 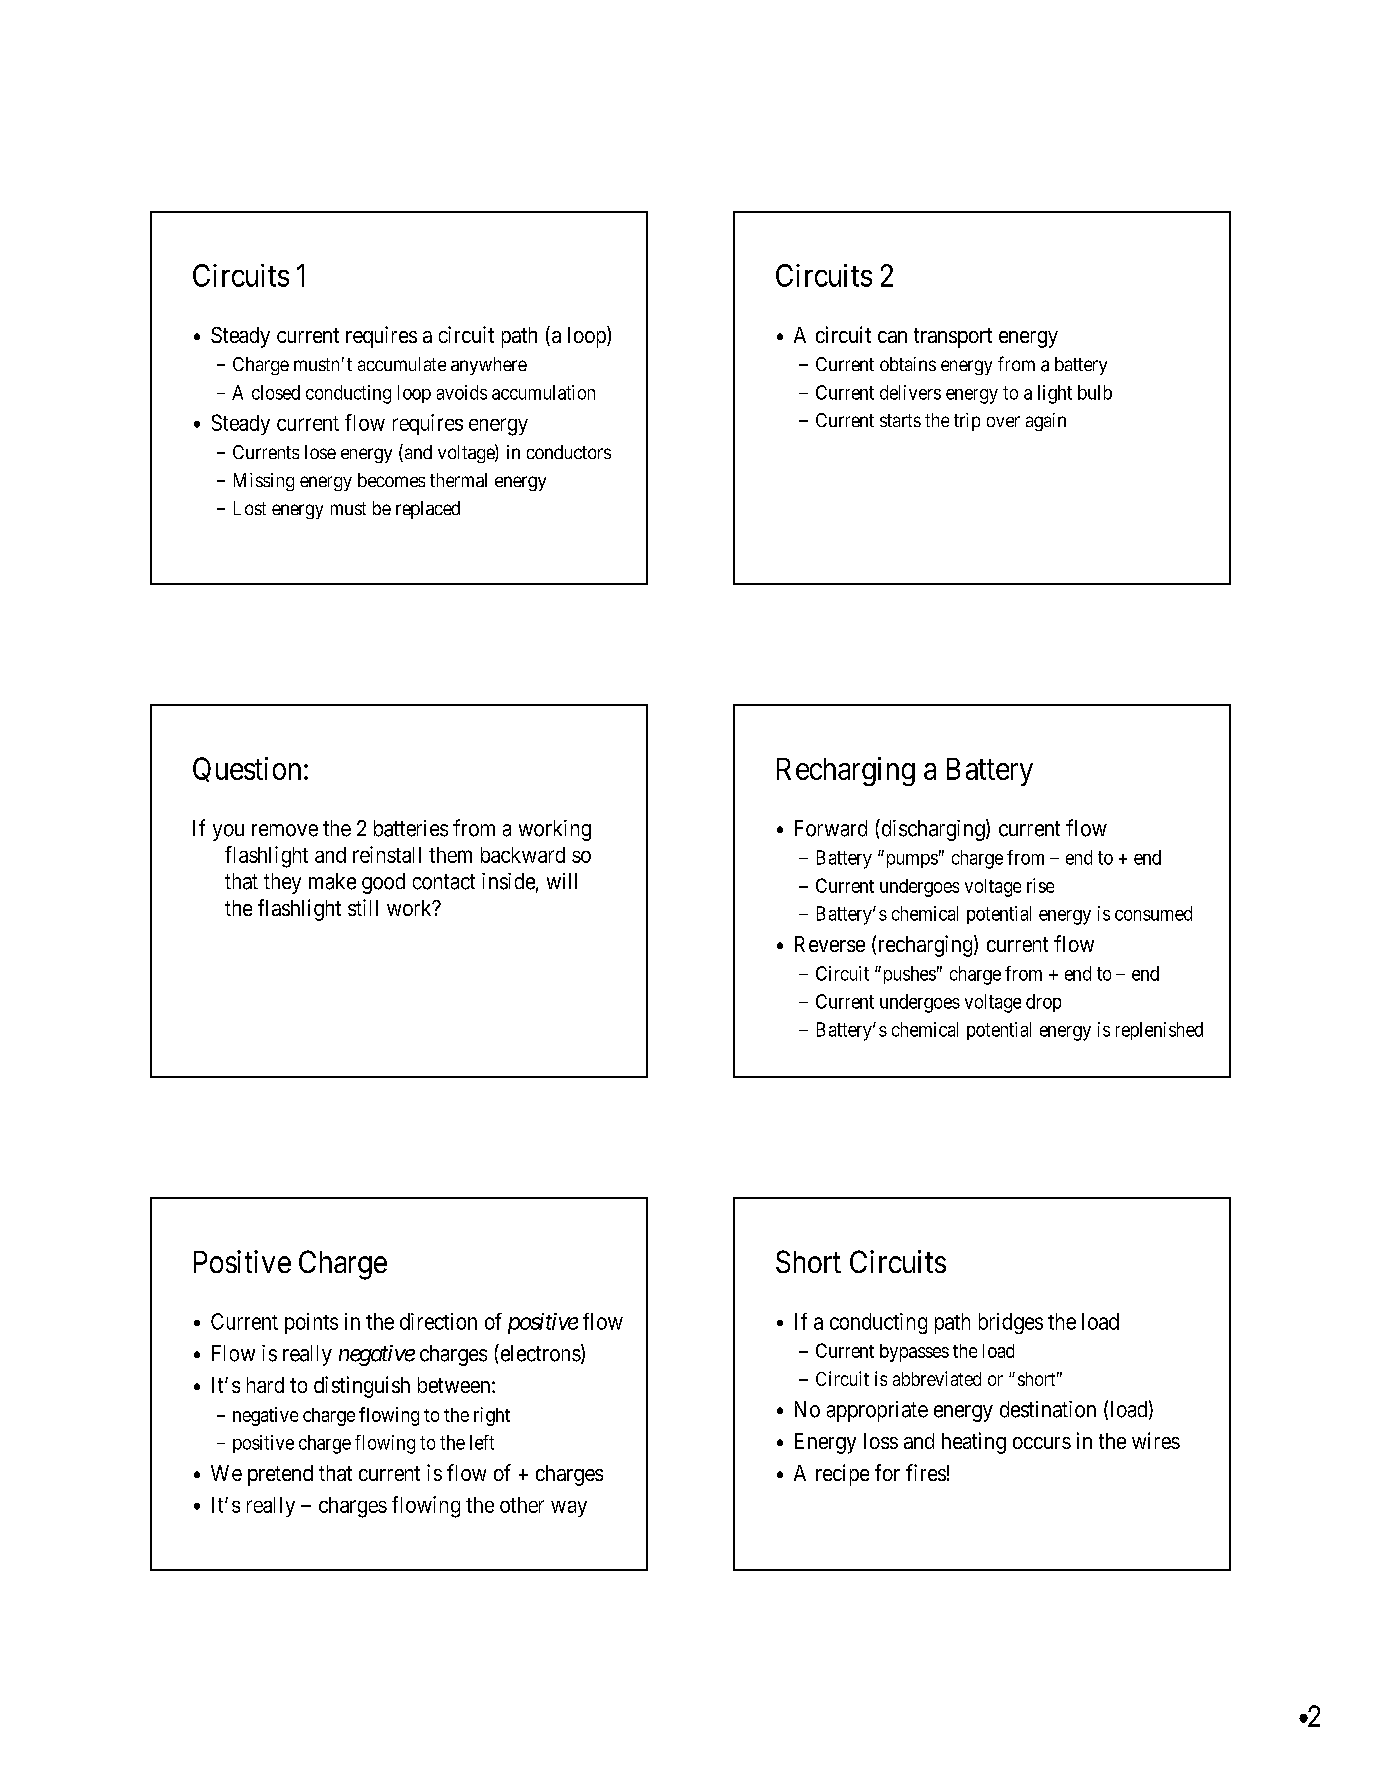 I want to click on pretend, so click(x=280, y=1475).
